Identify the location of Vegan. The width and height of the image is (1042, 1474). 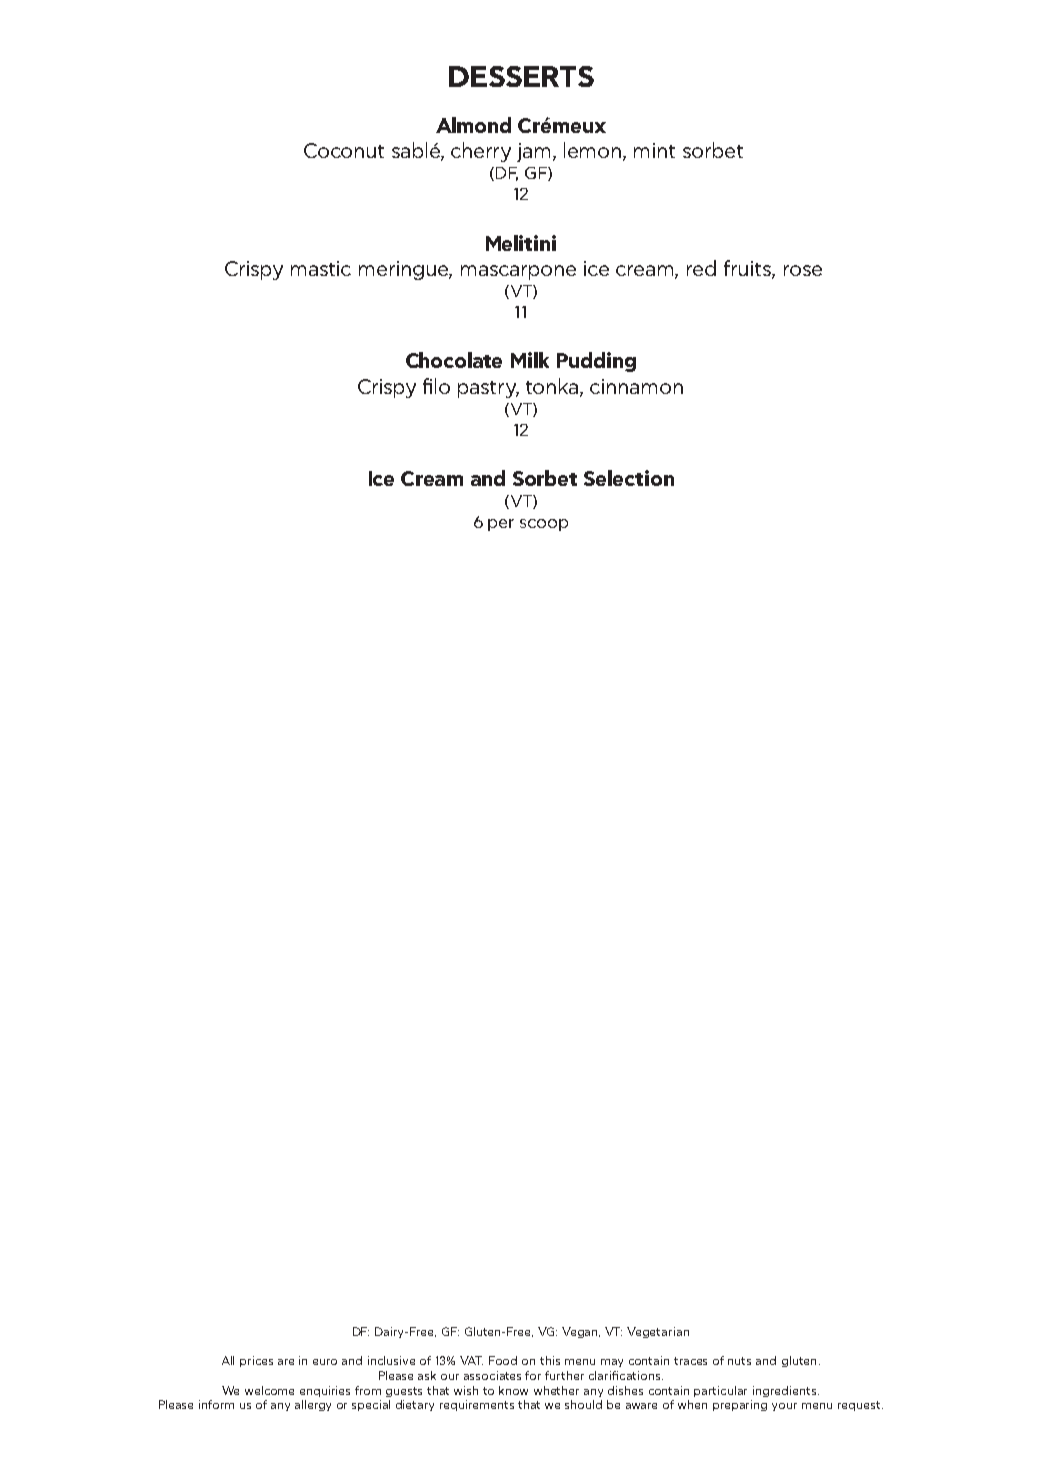
(581, 1332).
